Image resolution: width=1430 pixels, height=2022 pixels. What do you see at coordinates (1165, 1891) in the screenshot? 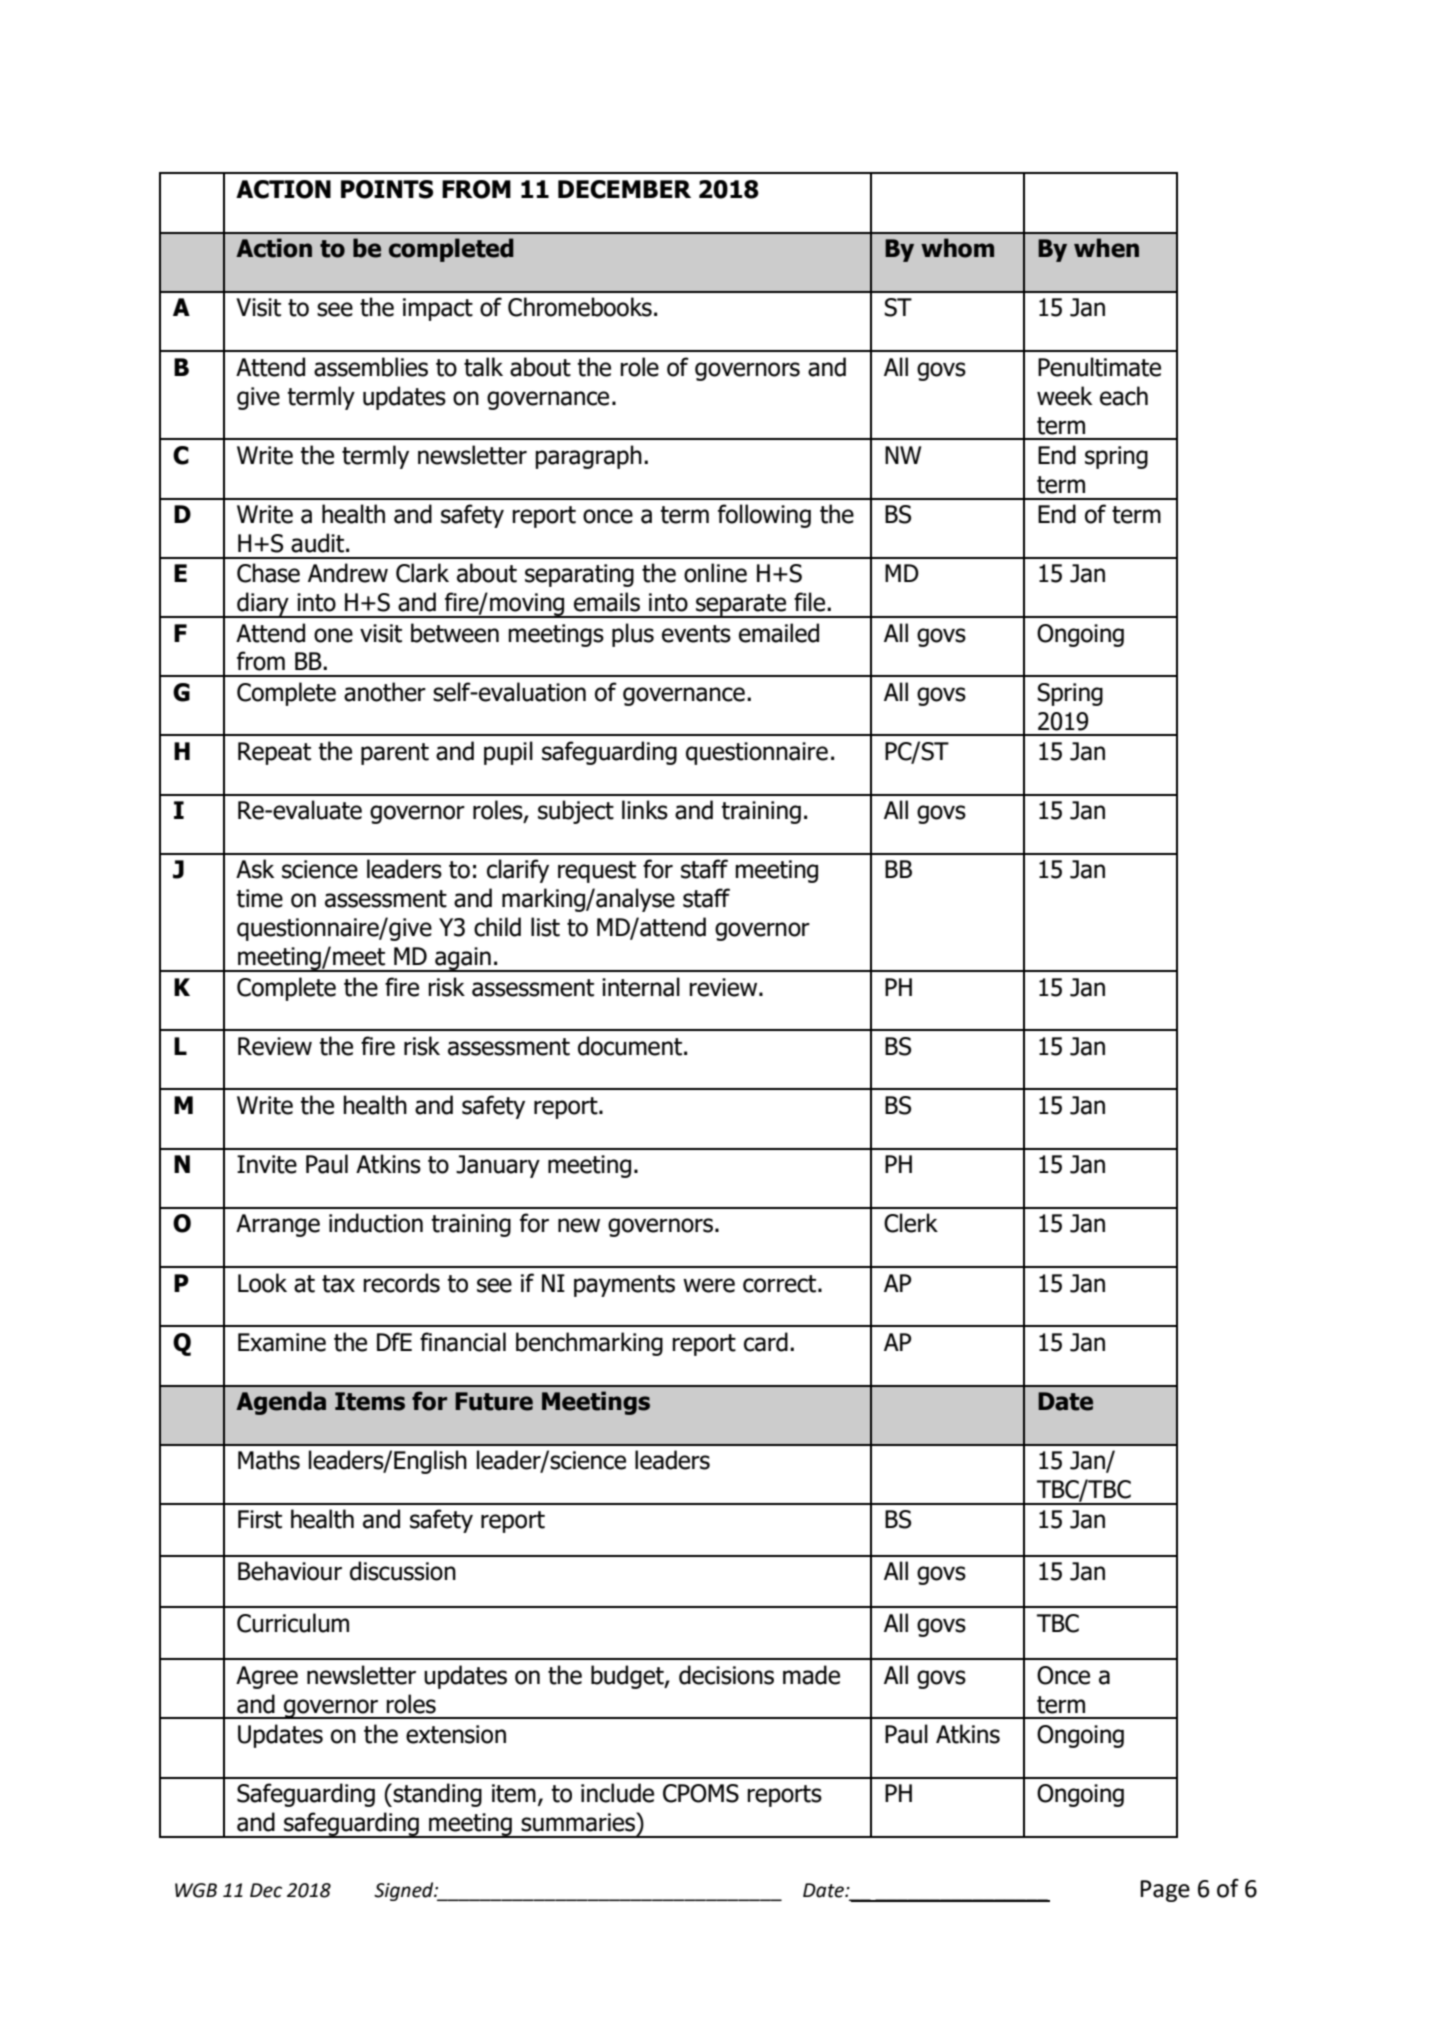
I see `Page` at bounding box center [1165, 1891].
